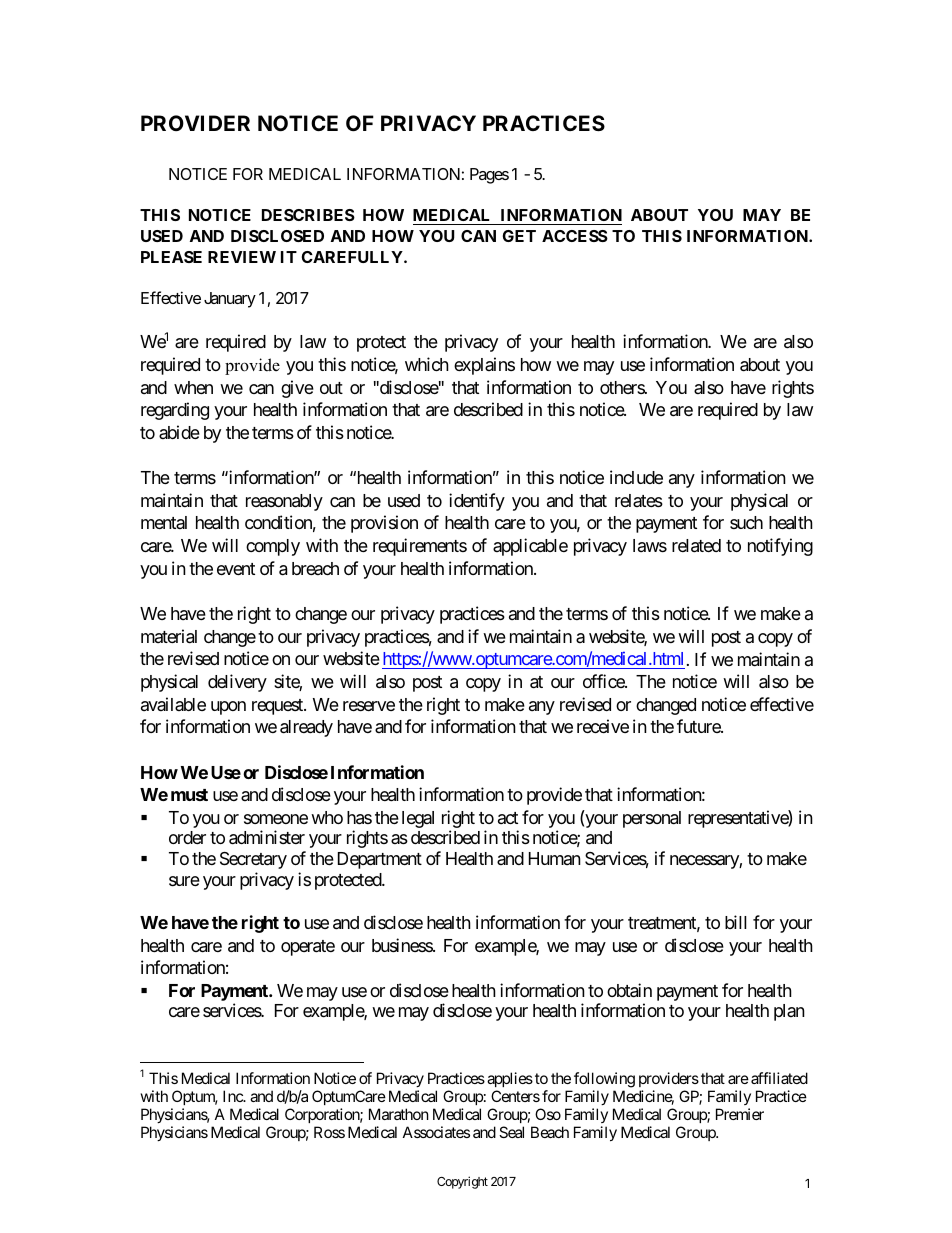 The height and width of the image is (1233, 952). What do you see at coordinates (696, 546) in the image?
I see `related` at bounding box center [696, 546].
